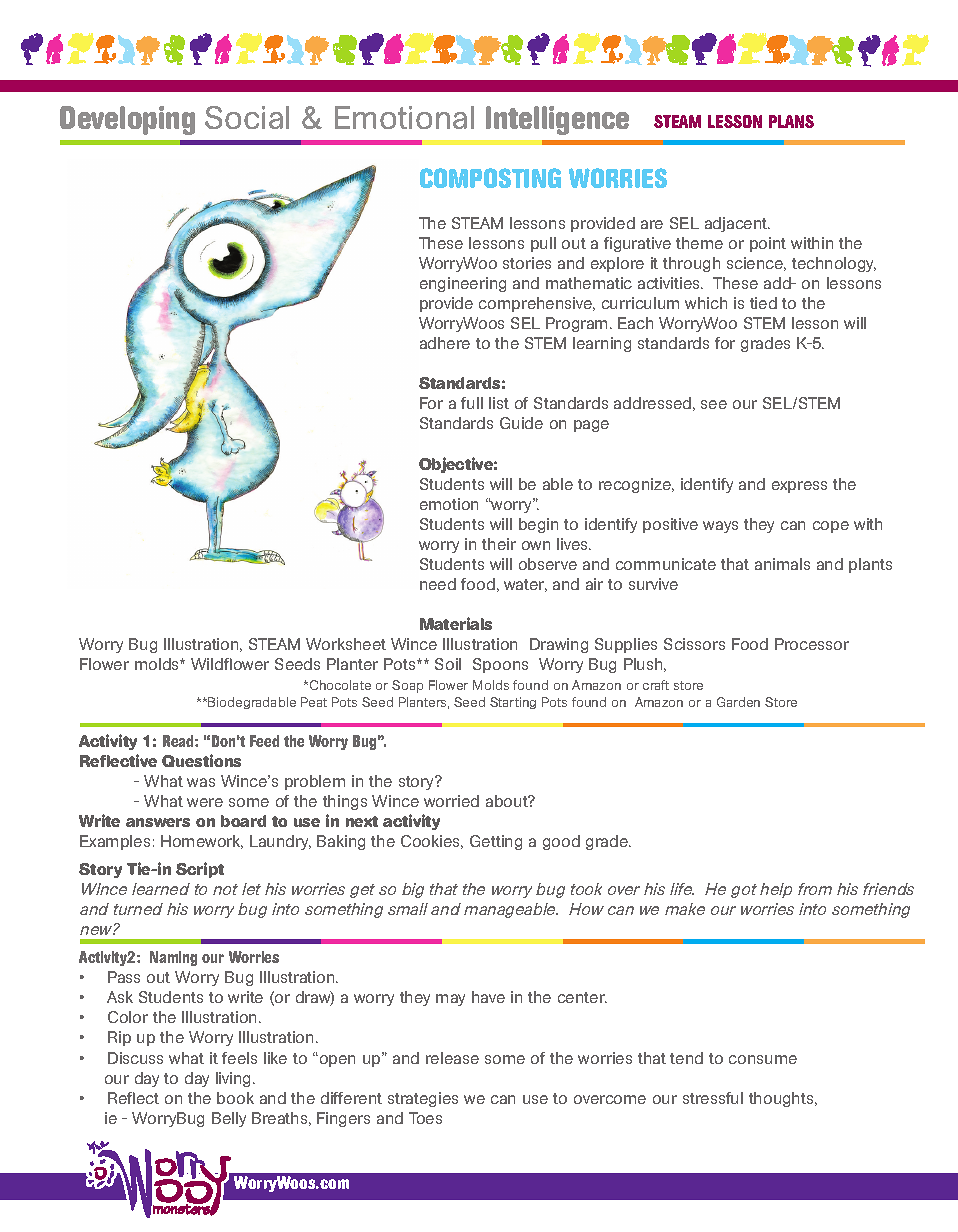  I want to click on book, so click(235, 1098).
